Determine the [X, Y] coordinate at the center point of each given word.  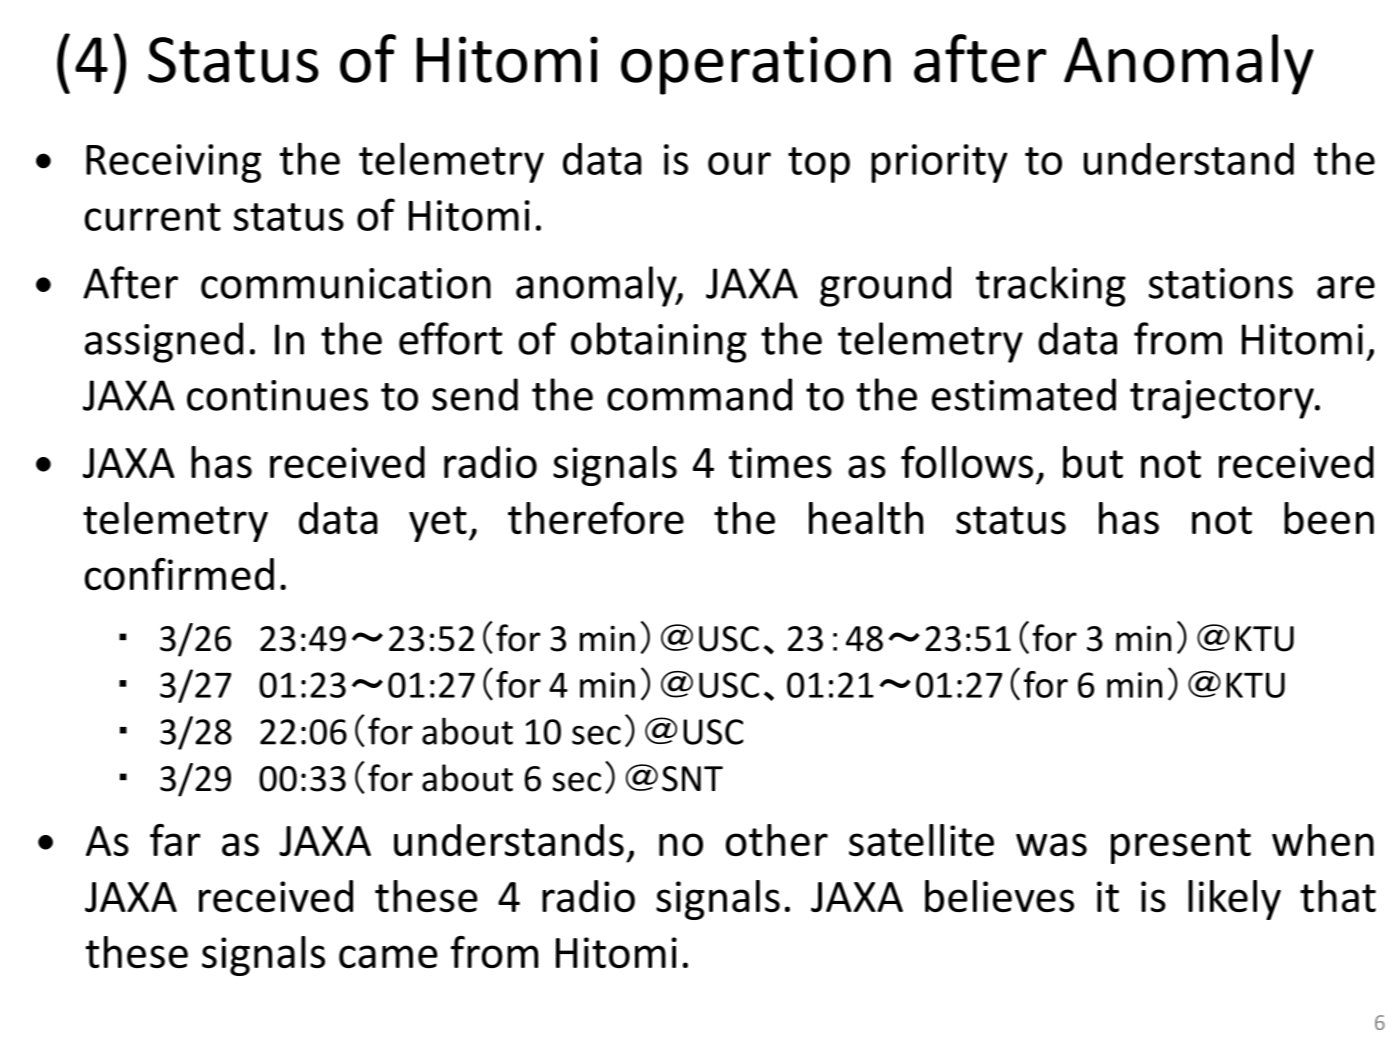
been [1329, 518]
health [866, 518]
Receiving [173, 163]
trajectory [1223, 399]
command [699, 394]
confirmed [179, 574]
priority [939, 163]
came [388, 956]
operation [756, 65]
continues [277, 395]
